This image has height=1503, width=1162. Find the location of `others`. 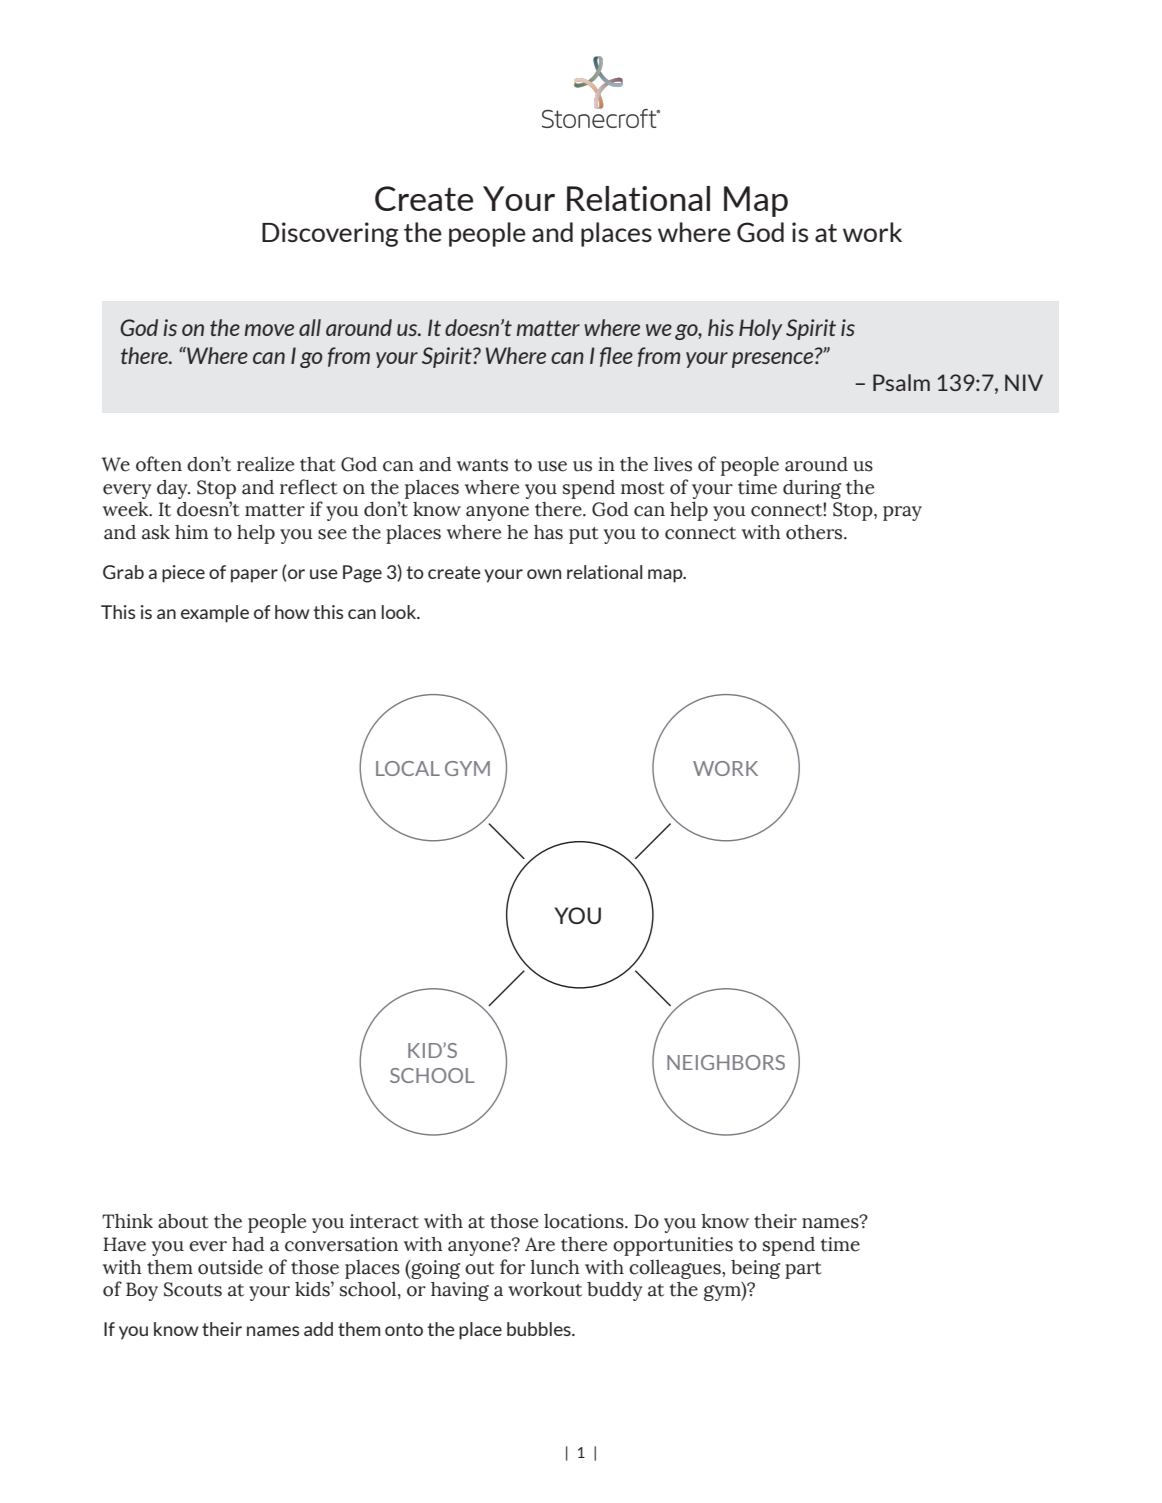

others is located at coordinates (815, 532).
